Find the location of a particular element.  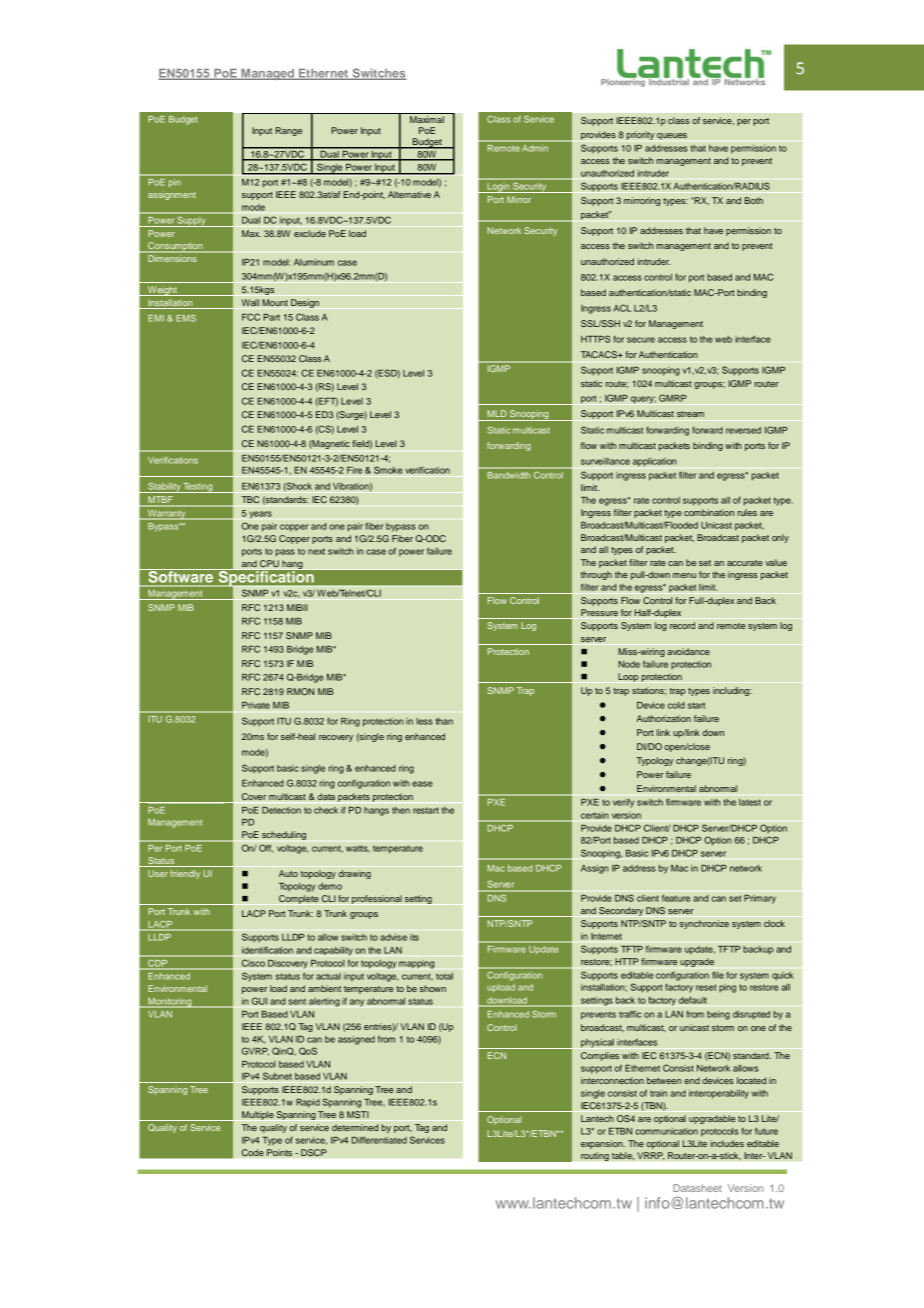

upgradable is located at coordinates (712, 1119).
